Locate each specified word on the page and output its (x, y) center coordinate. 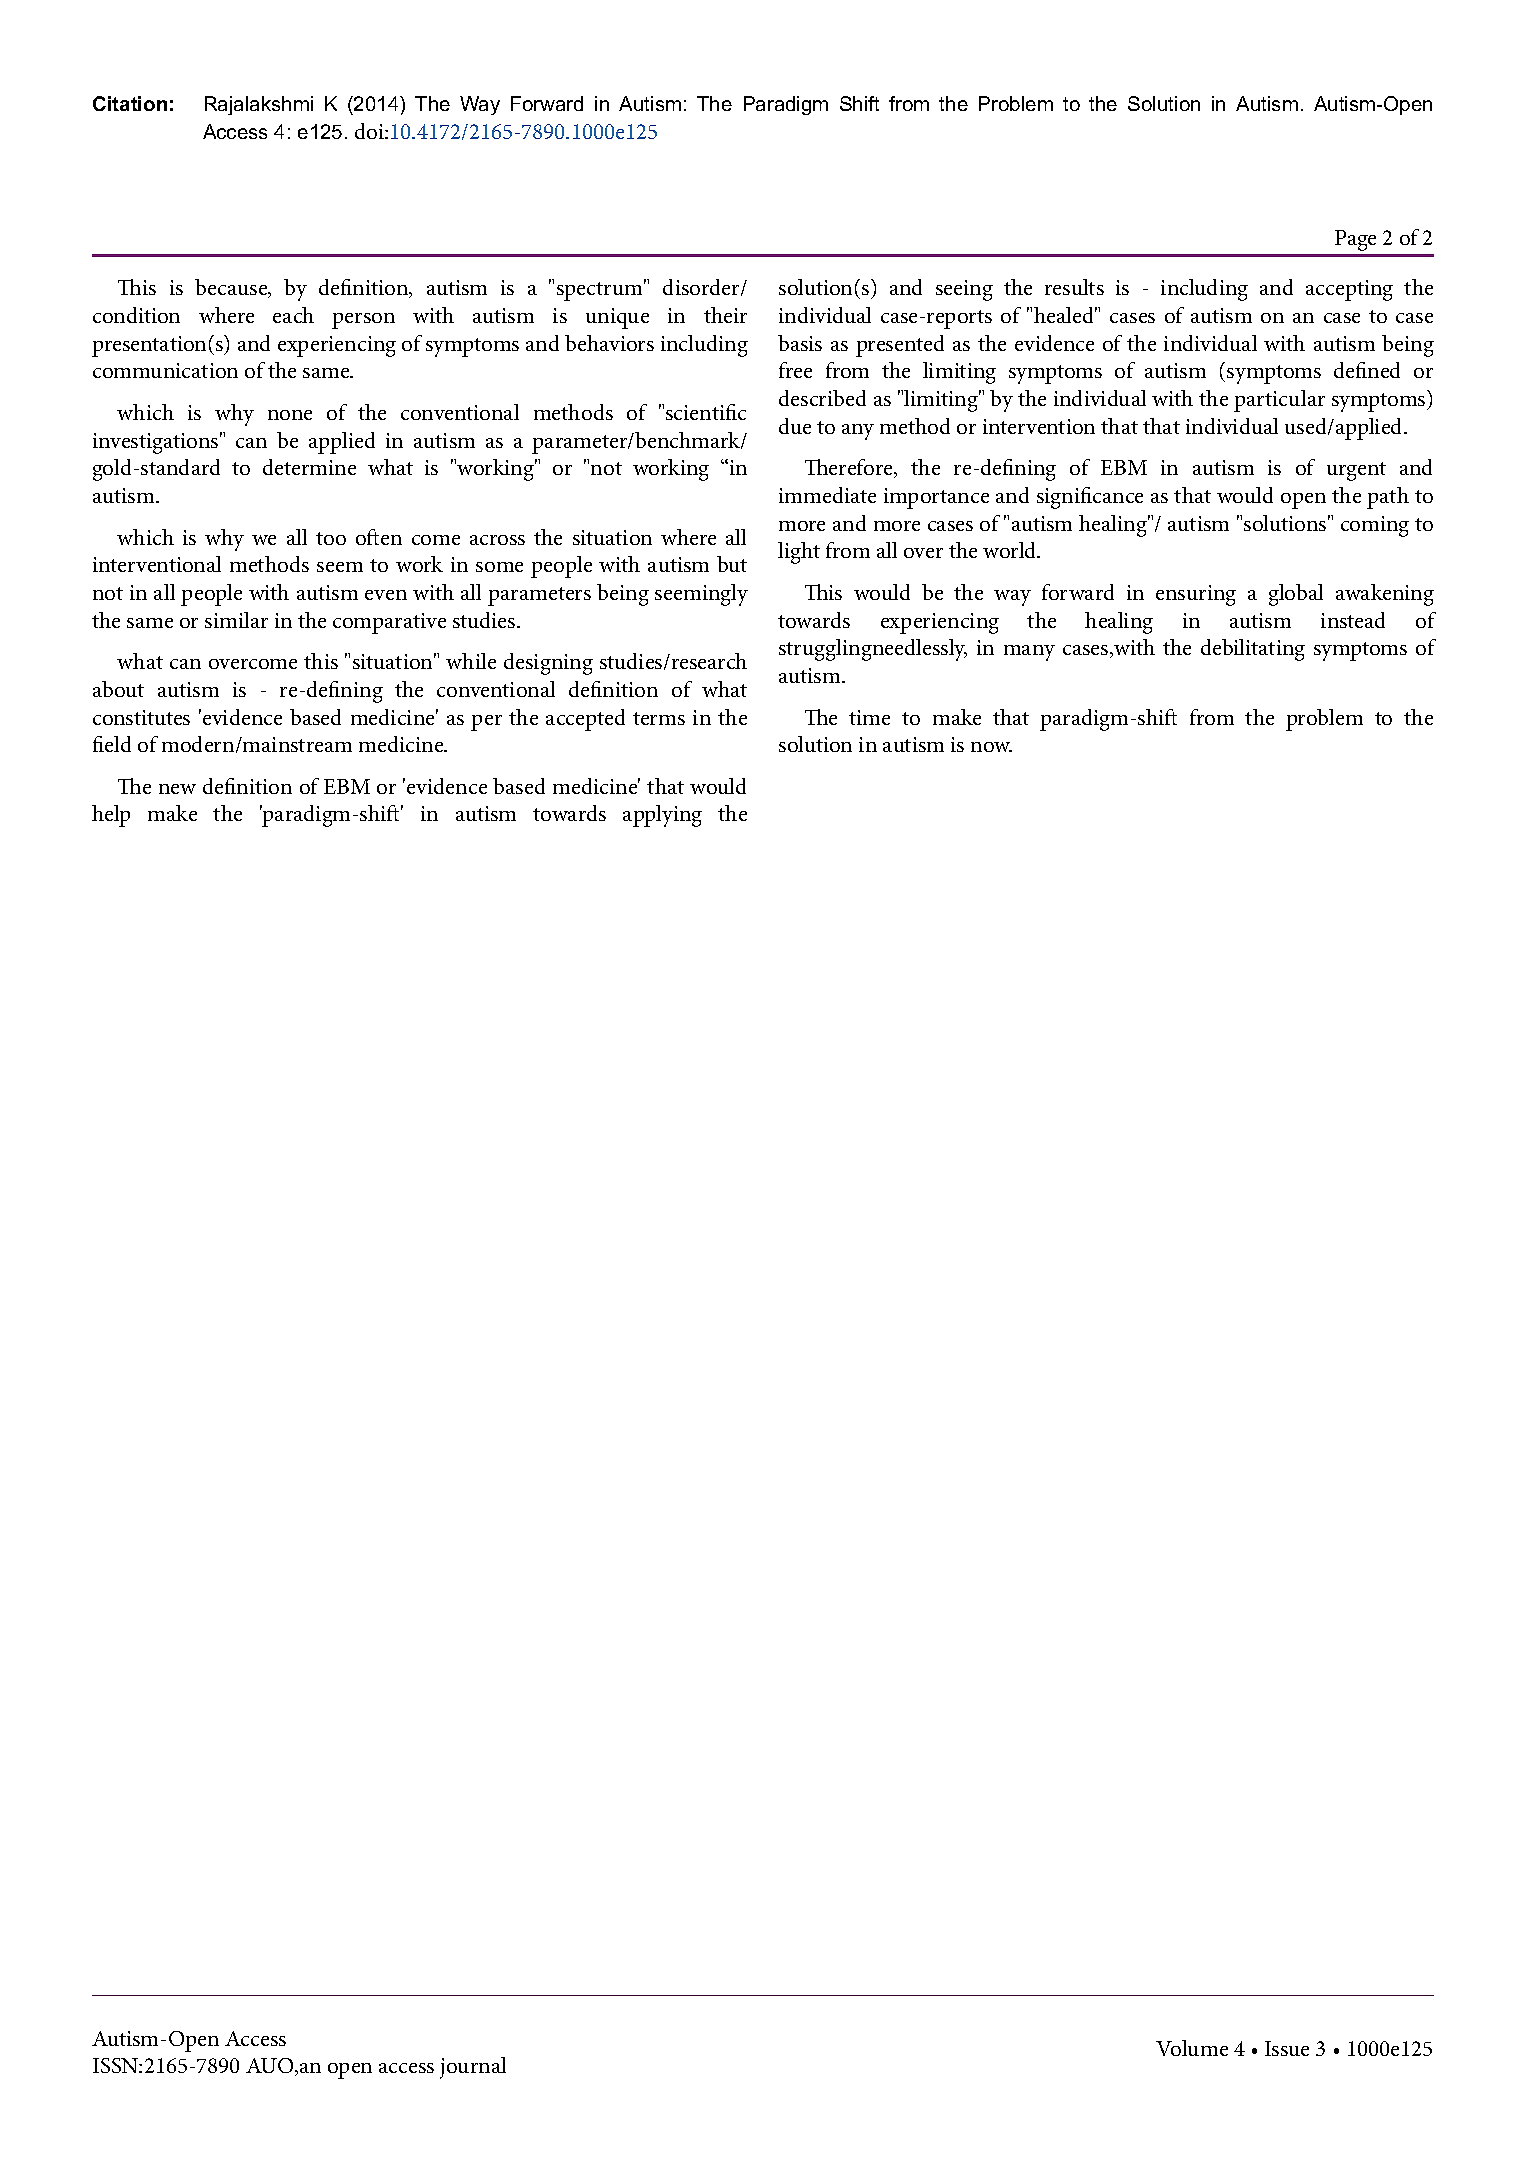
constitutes (141, 717)
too (331, 538)
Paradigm (786, 105)
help (111, 816)
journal (473, 2068)
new (177, 789)
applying (662, 816)
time (869, 717)
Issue (1287, 2048)
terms (659, 718)
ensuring (1196, 595)
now (991, 747)
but (732, 564)
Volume (1192, 2048)
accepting (1349, 290)
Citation (130, 103)
